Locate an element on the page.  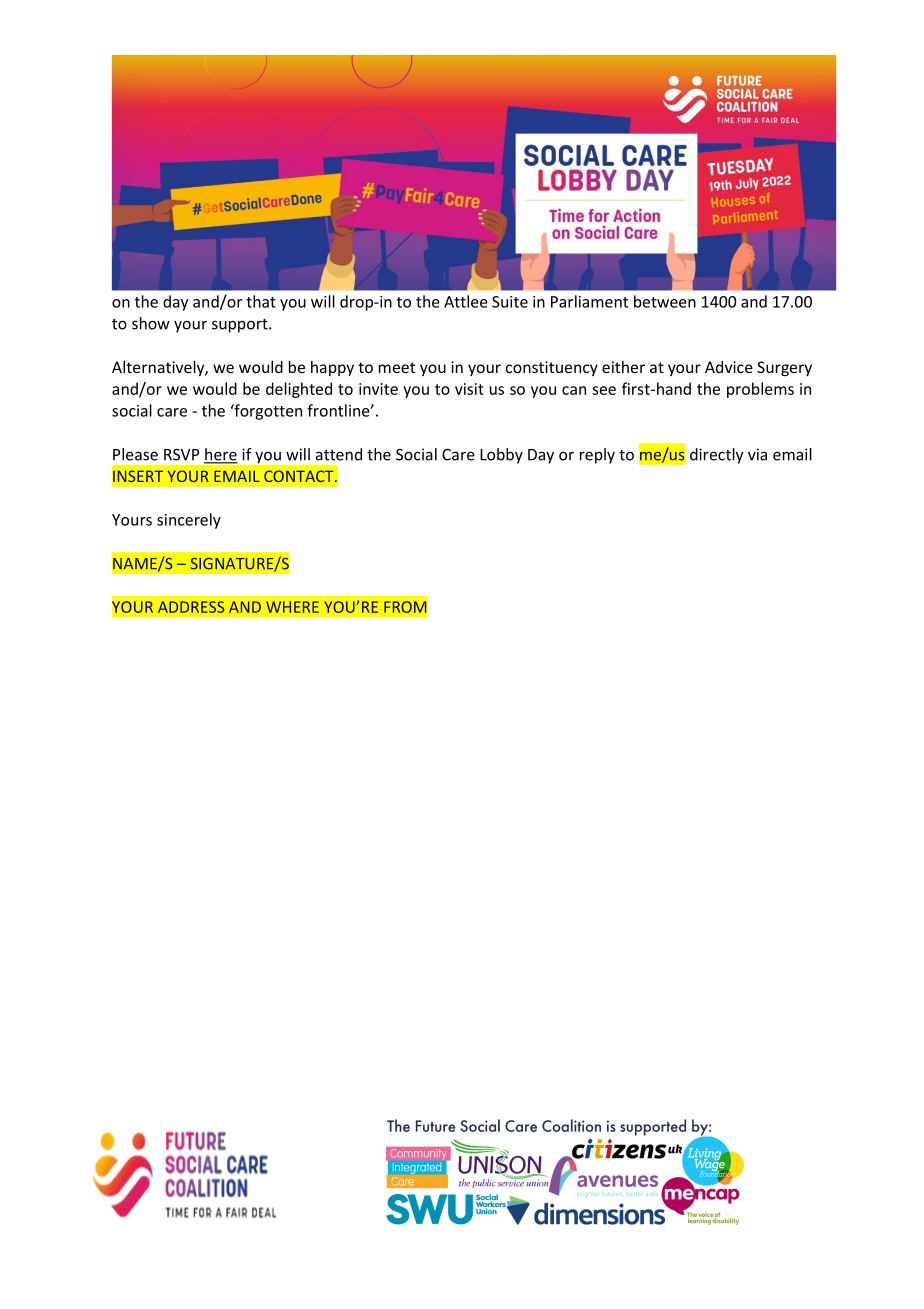
that is located at coordinates (261, 301).
